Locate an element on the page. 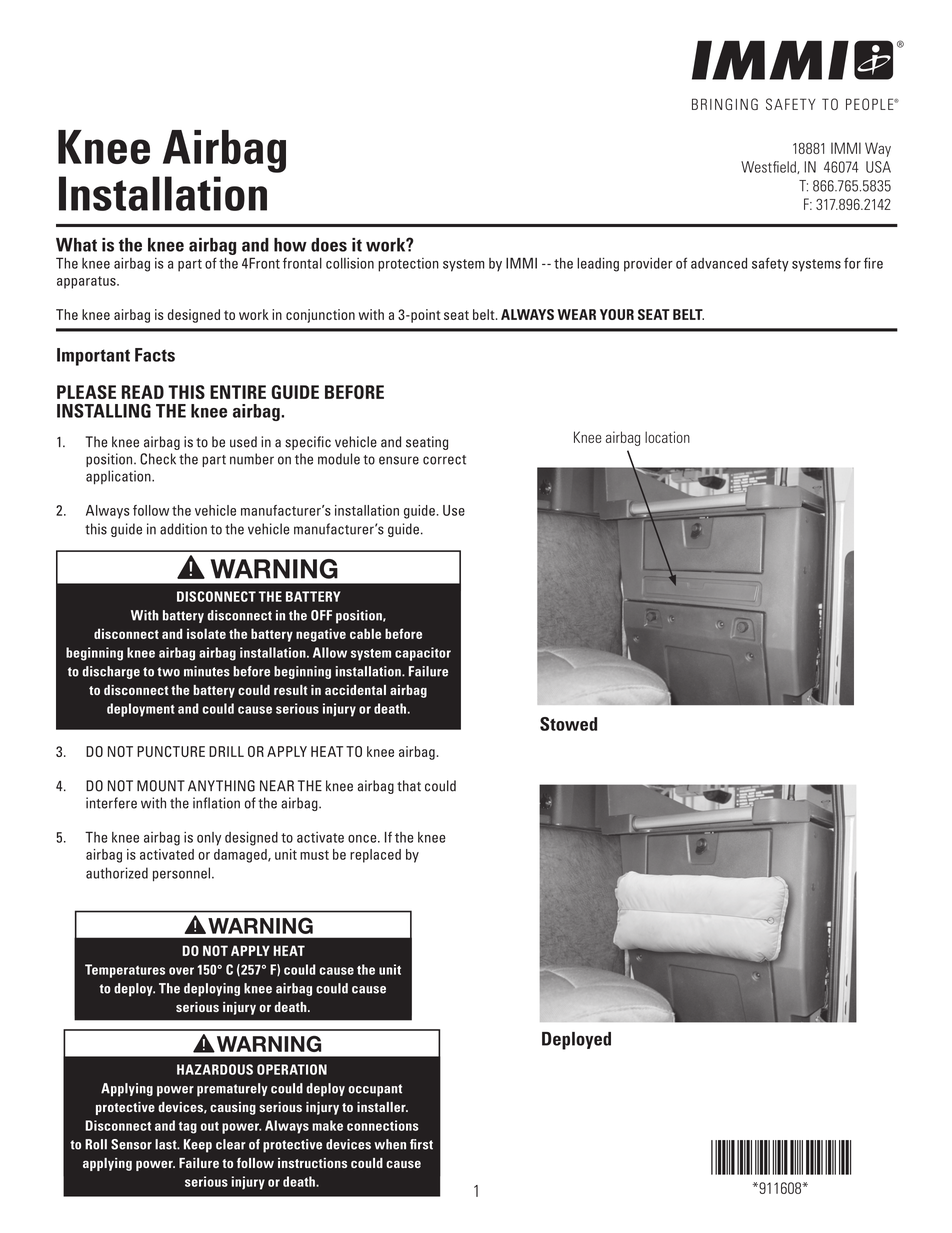  tag is located at coordinates (187, 1128).
